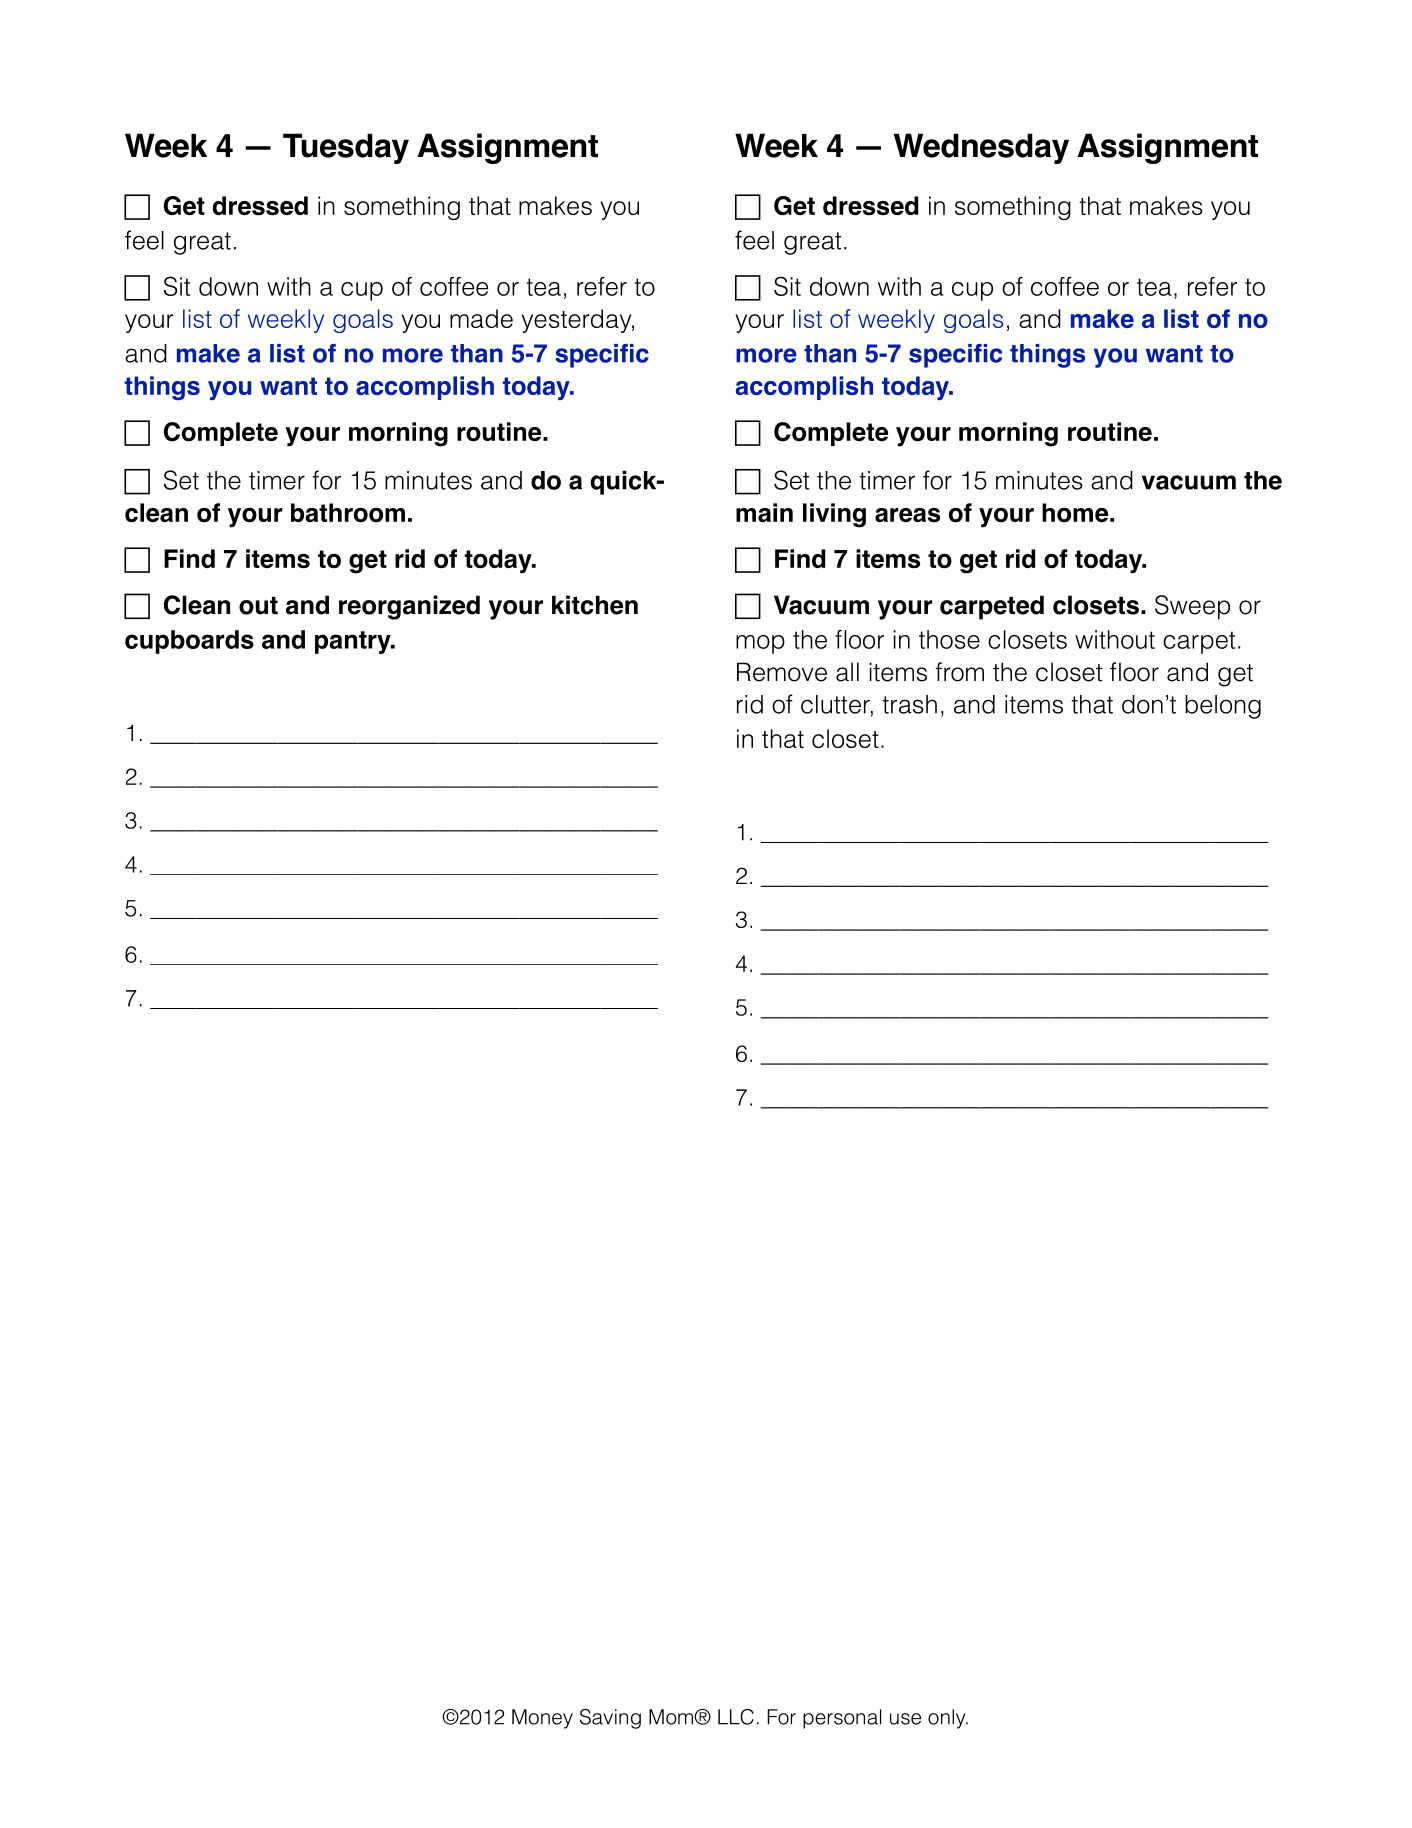 The width and height of the page is (1412, 1828). What do you see at coordinates (907, 515) in the page?
I see `areas` at bounding box center [907, 515].
